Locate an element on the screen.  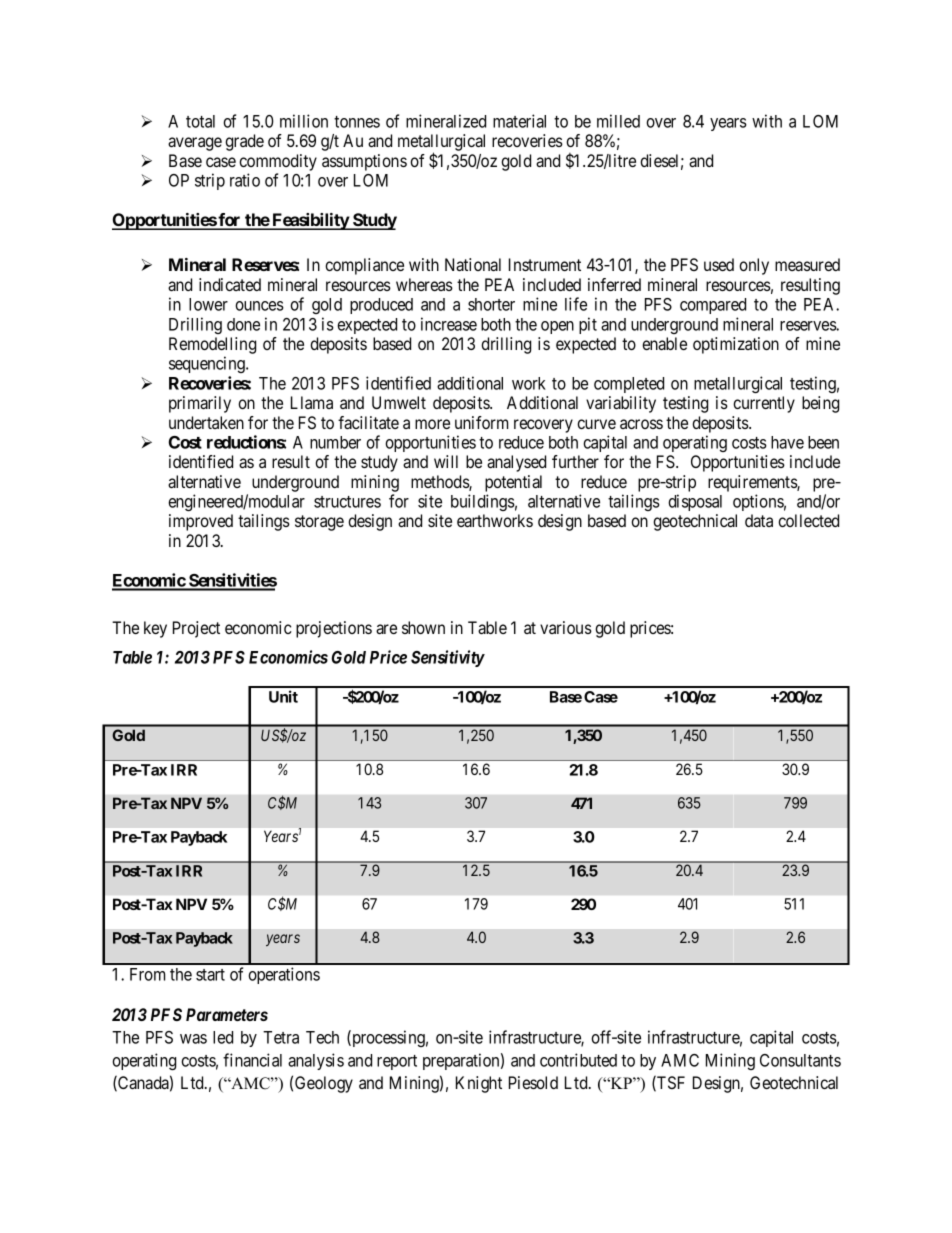
milled is located at coordinates (618, 121).
